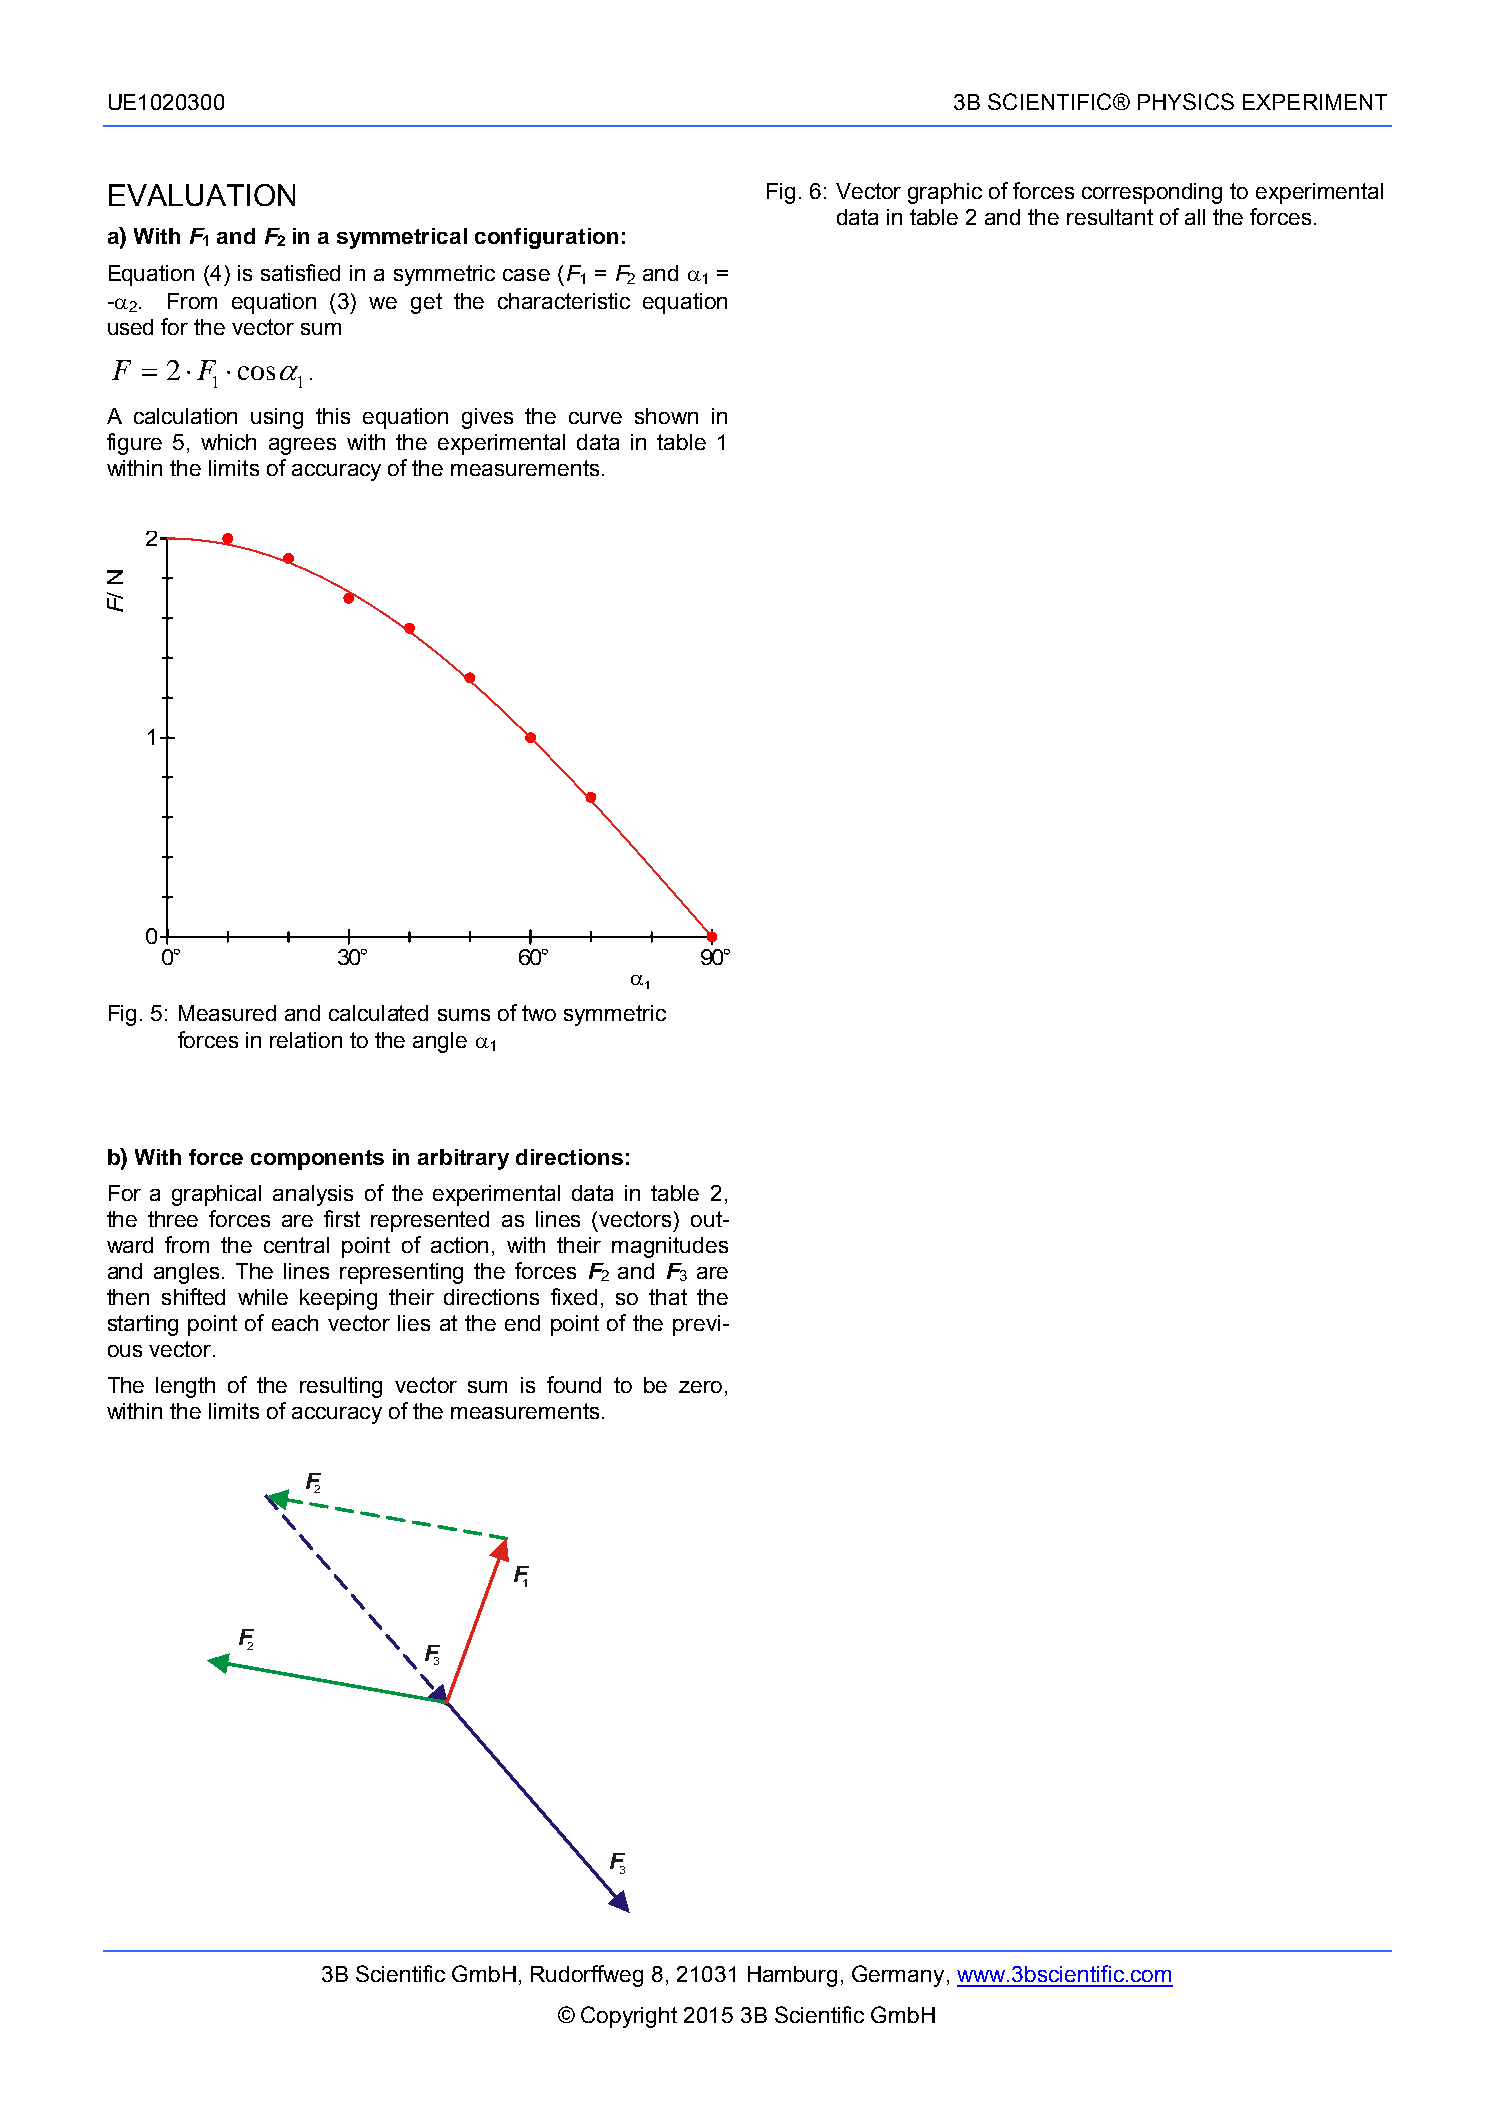 The image size is (1494, 2115). Describe the element at coordinates (185, 1387) in the page. I see `length` at that location.
